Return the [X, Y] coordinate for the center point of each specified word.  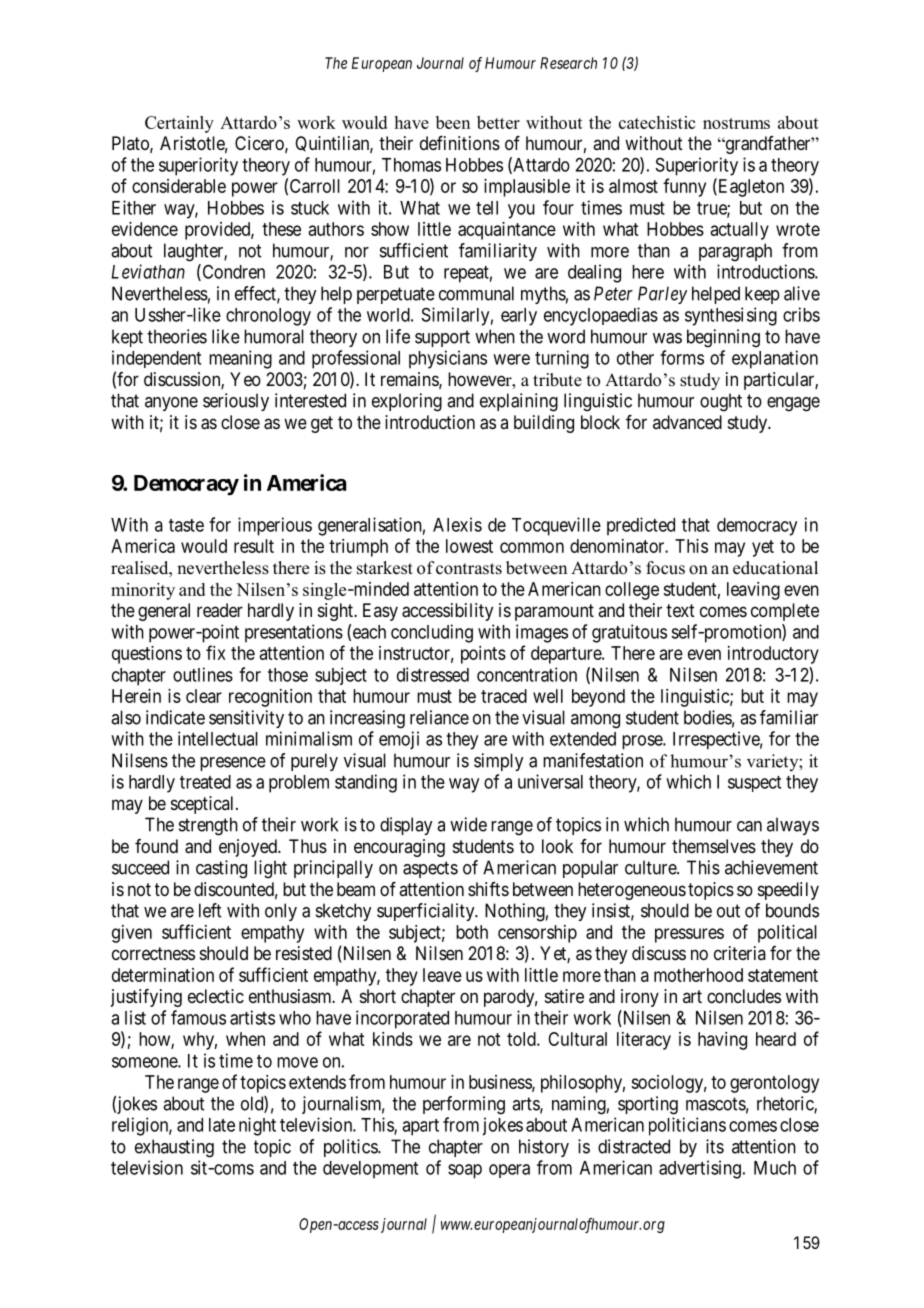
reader [220, 610]
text [680, 610]
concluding [432, 633]
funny [684, 187]
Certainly [179, 124]
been [453, 122]
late [222, 1125]
